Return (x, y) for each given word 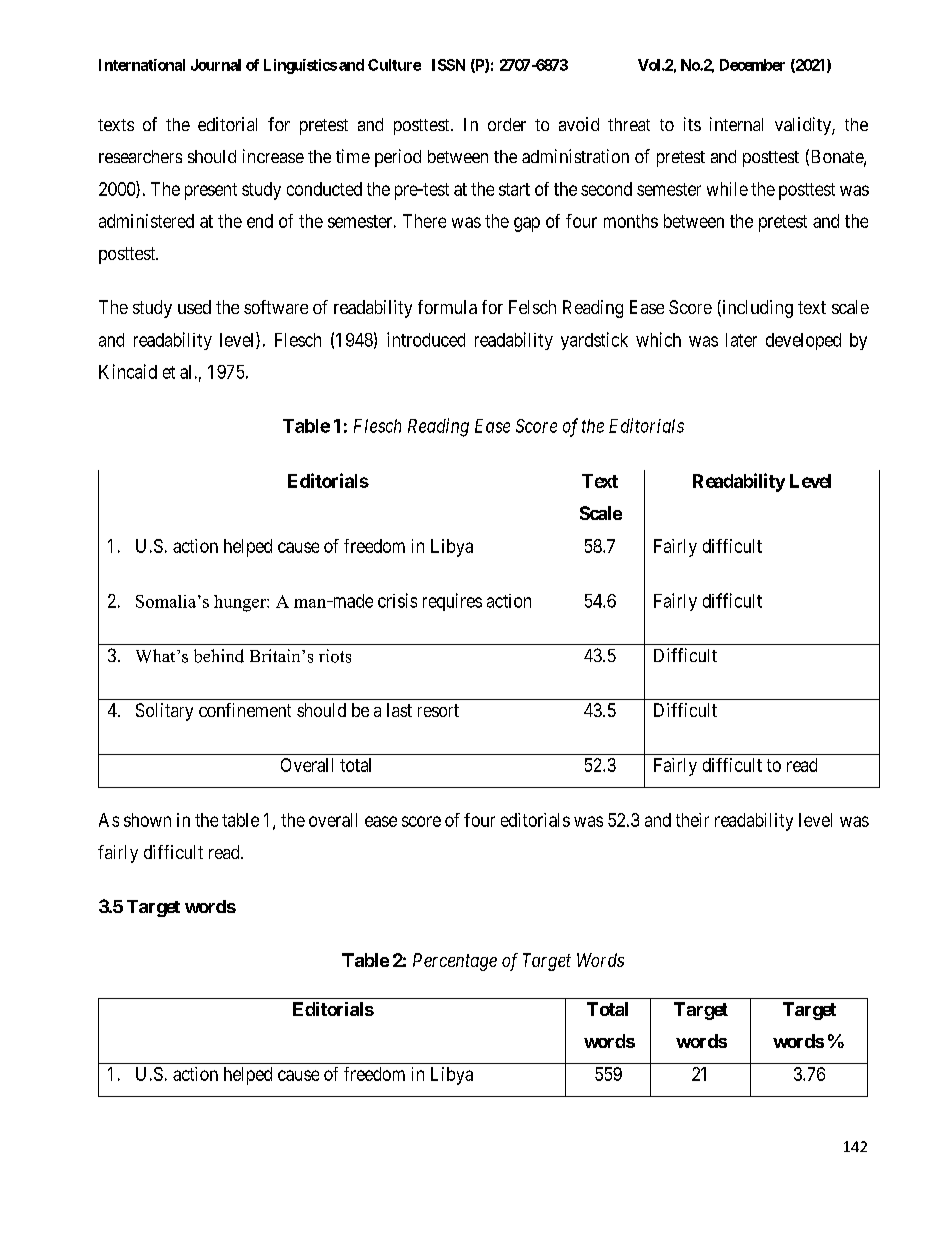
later (741, 340)
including (756, 309)
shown (147, 820)
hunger (241, 603)
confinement (245, 710)
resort (438, 710)
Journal (216, 65)
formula (447, 307)
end (260, 221)
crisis (397, 600)
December (752, 65)
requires (452, 602)
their (692, 820)
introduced (426, 339)
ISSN (448, 65)
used (194, 307)
